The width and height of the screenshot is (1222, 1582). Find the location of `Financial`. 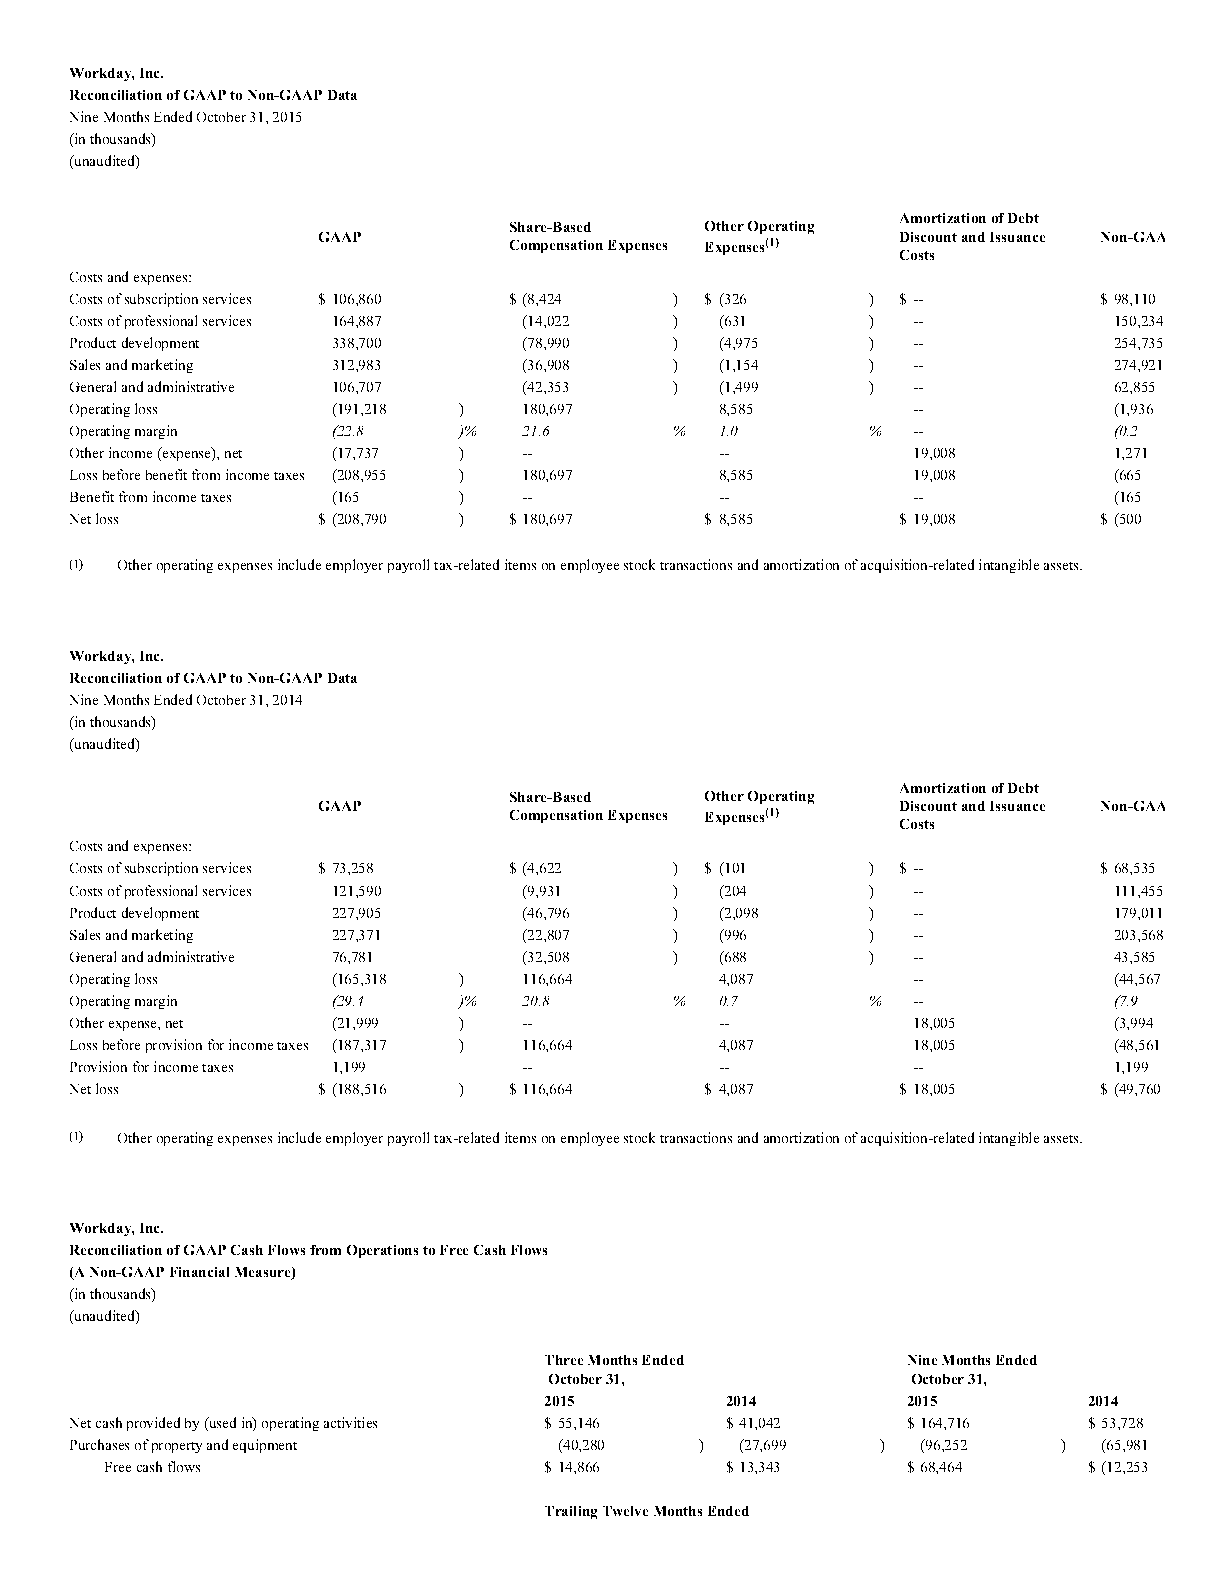

Financial is located at coordinates (199, 1272).
